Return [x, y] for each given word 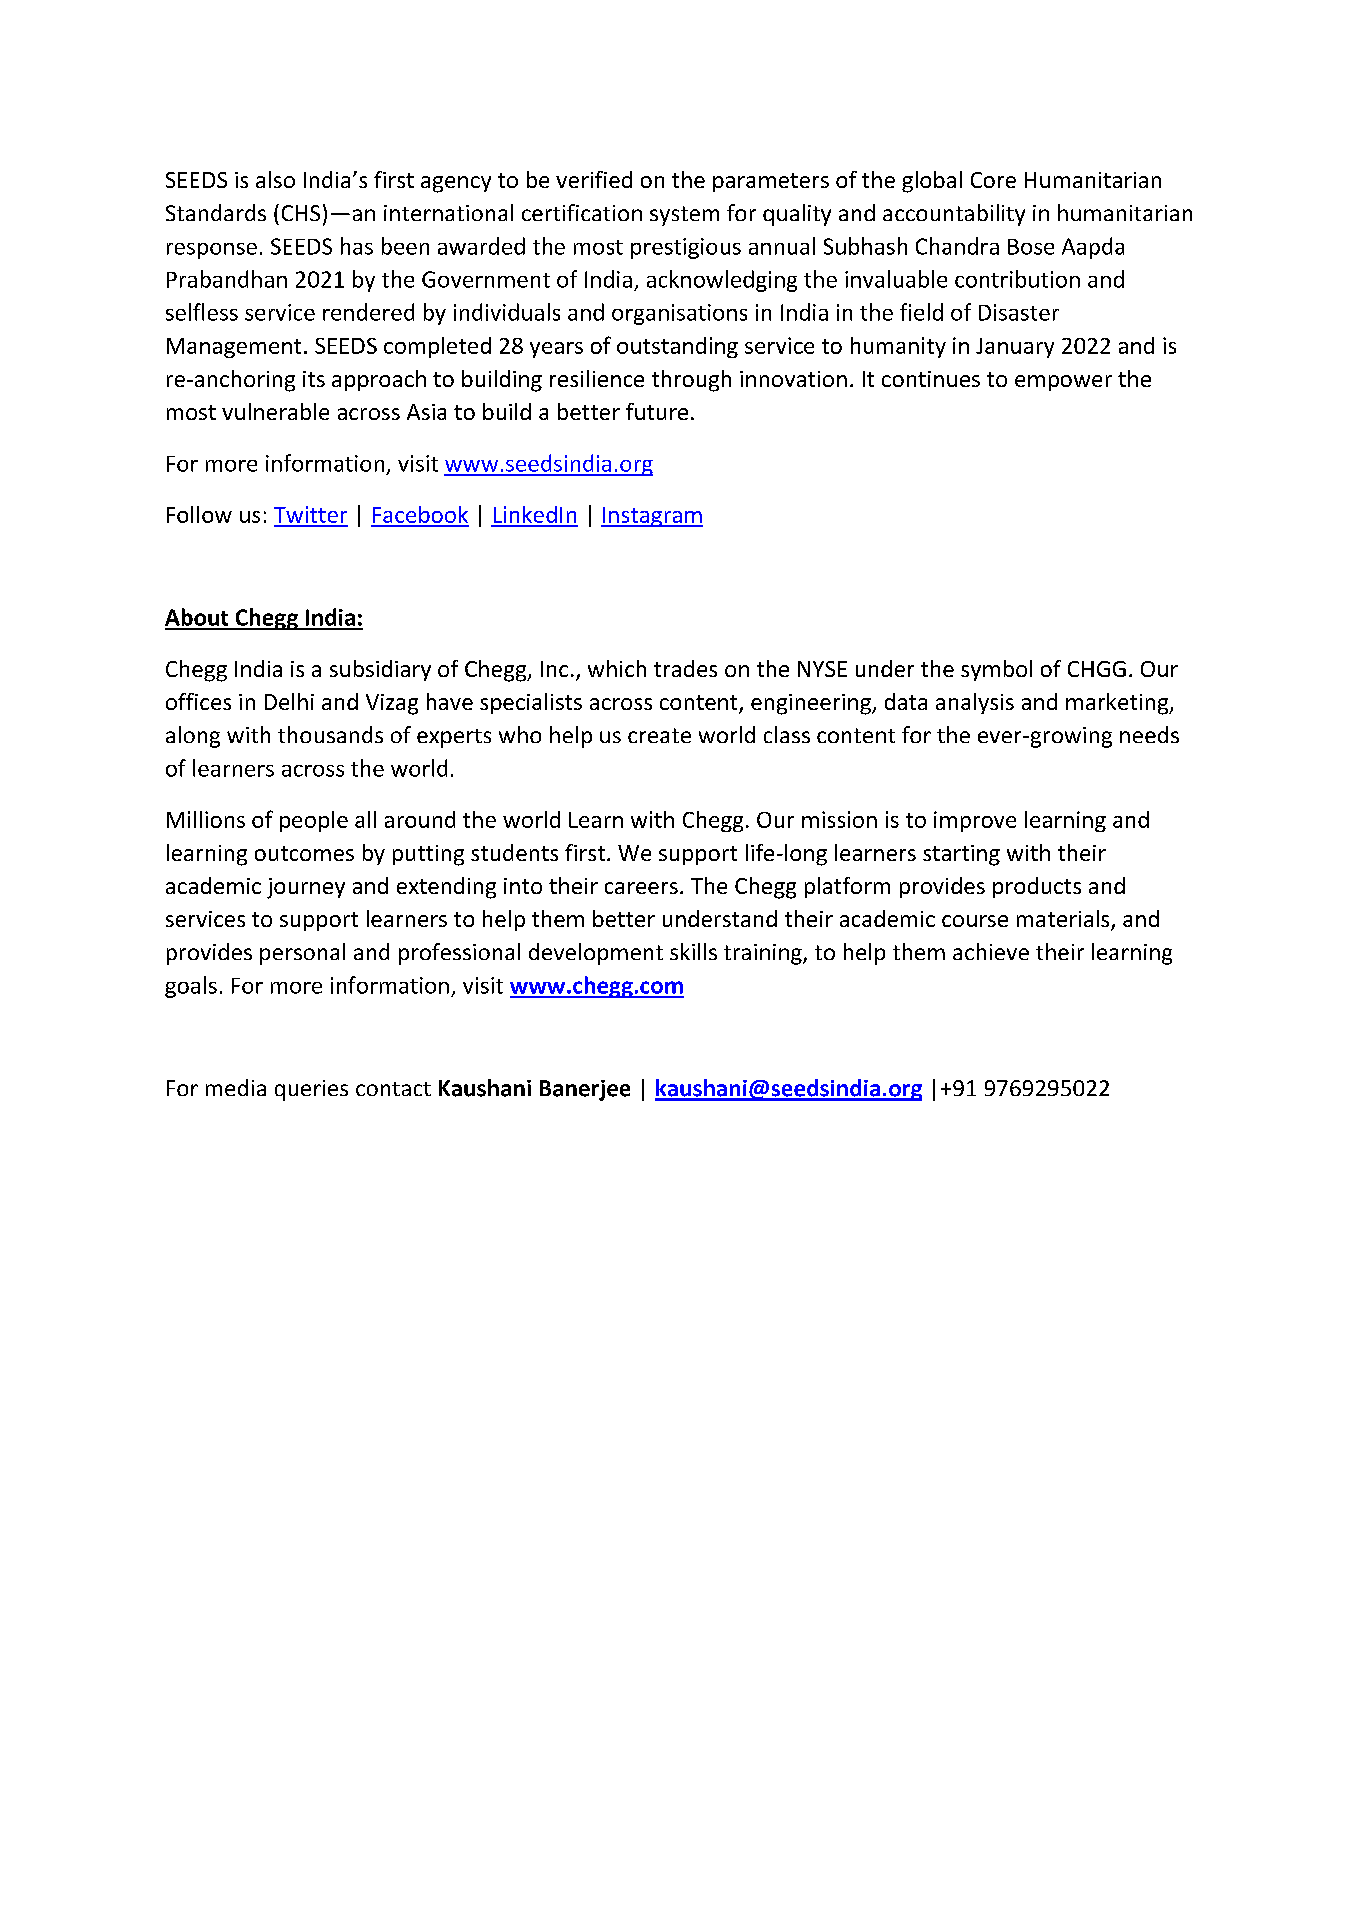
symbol [996, 670]
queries [311, 1090]
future [657, 411]
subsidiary [380, 670]
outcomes [304, 853]
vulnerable [275, 411]
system [684, 216]
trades [685, 668]
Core [993, 180]
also [275, 179]
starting [961, 855]
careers [641, 888]
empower [1063, 383]
